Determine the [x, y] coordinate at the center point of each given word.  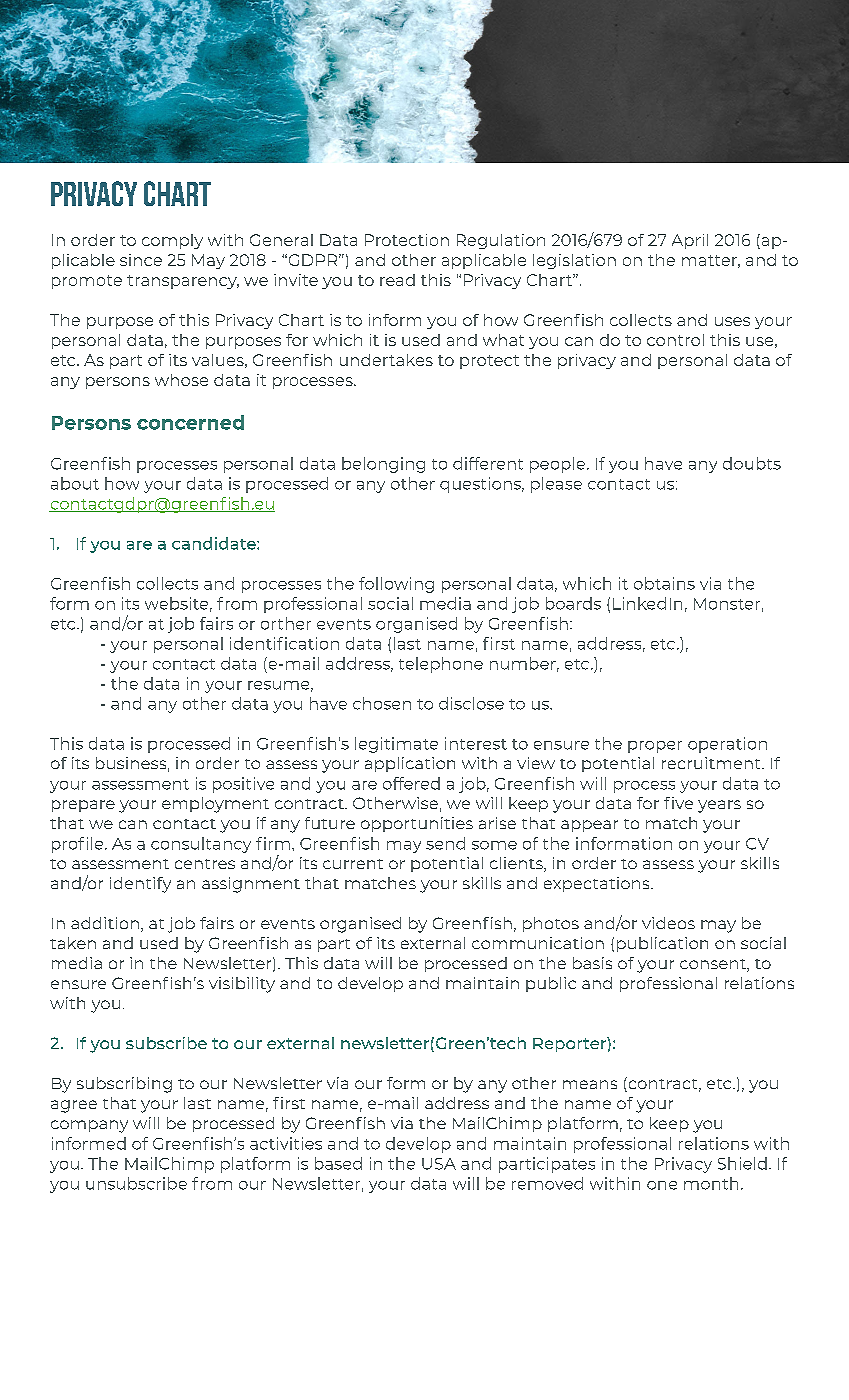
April [690, 241]
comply [172, 241]
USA [439, 1164]
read [397, 280]
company [89, 1126]
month [711, 1183]
